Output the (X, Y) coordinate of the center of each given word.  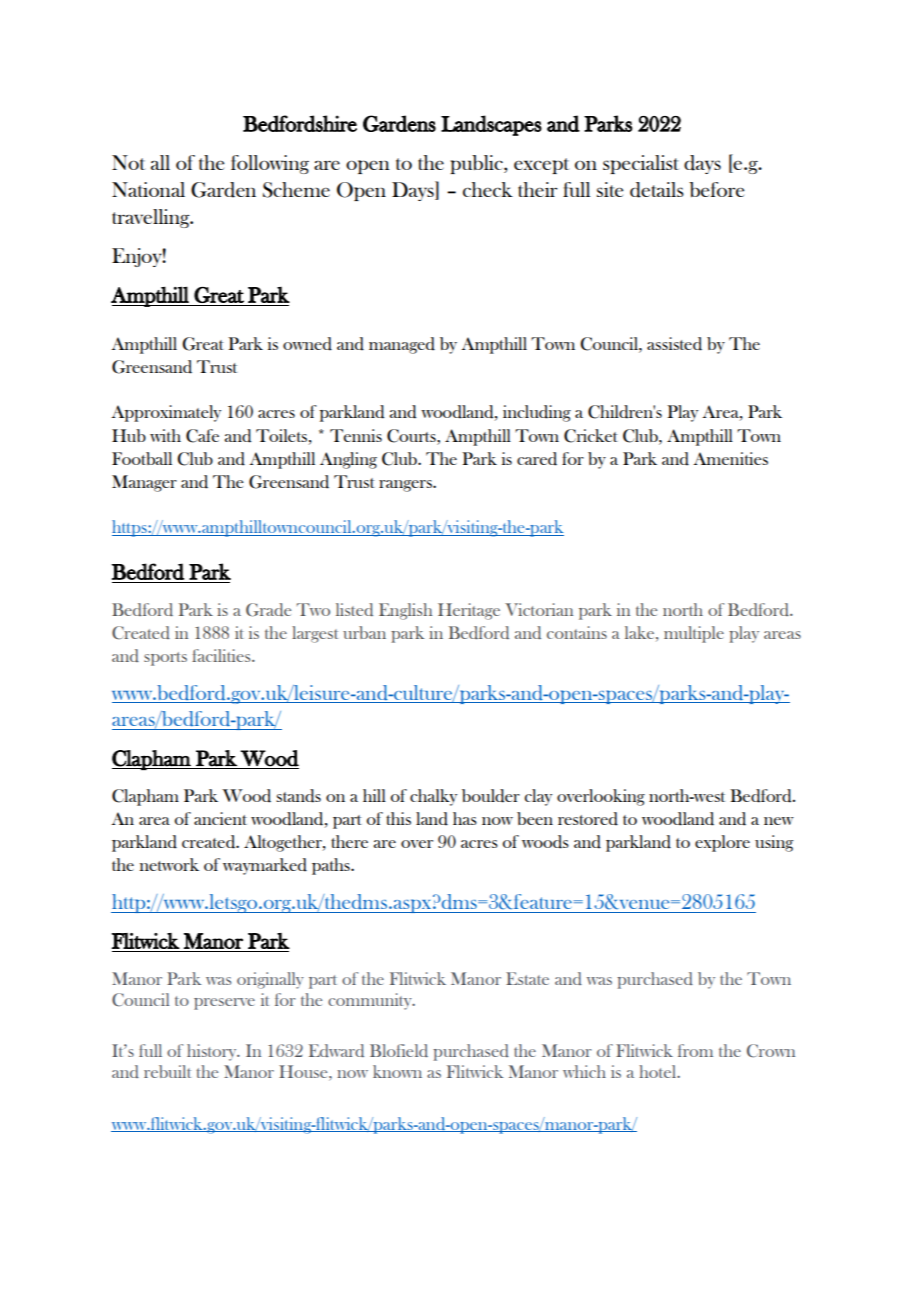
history (213, 1052)
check (488, 189)
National (148, 189)
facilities (222, 655)
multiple (694, 634)
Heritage (469, 611)
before (716, 189)
